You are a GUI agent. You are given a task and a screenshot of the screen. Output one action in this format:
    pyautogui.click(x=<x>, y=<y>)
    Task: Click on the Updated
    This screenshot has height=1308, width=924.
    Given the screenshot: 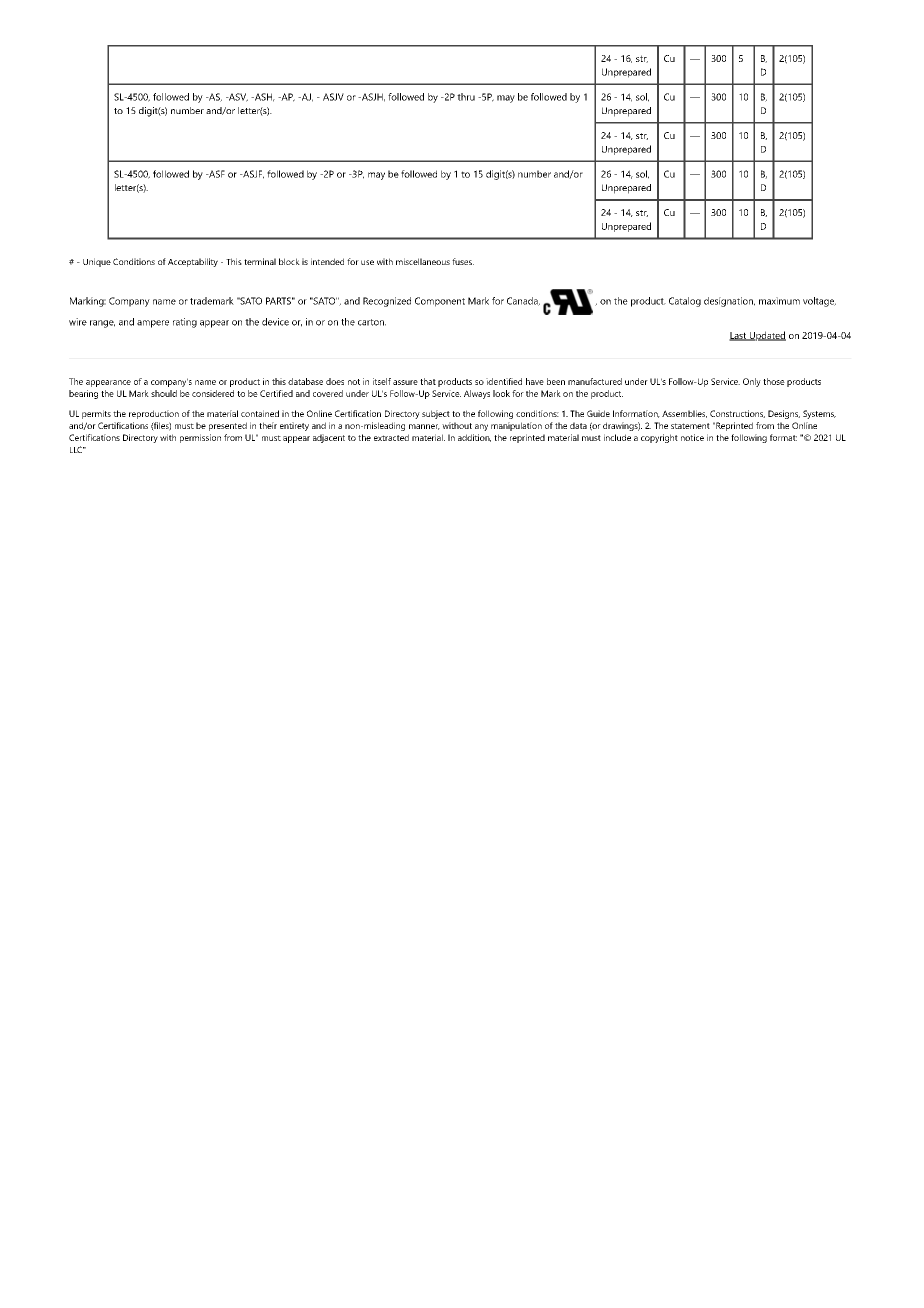 What is the action you would take?
    pyautogui.click(x=766, y=336)
